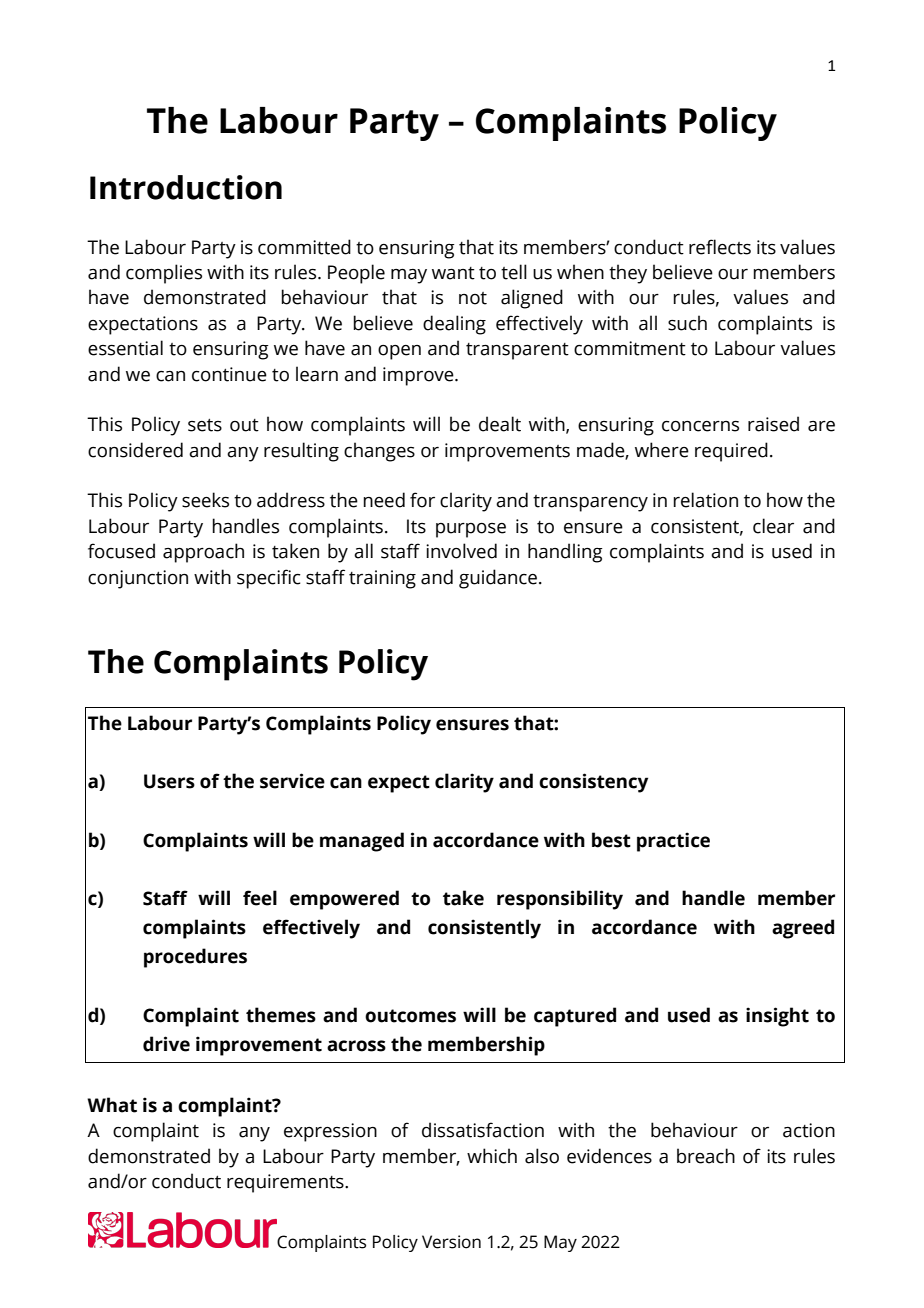 The width and height of the screenshot is (924, 1308). I want to click on reflects, so click(720, 247).
